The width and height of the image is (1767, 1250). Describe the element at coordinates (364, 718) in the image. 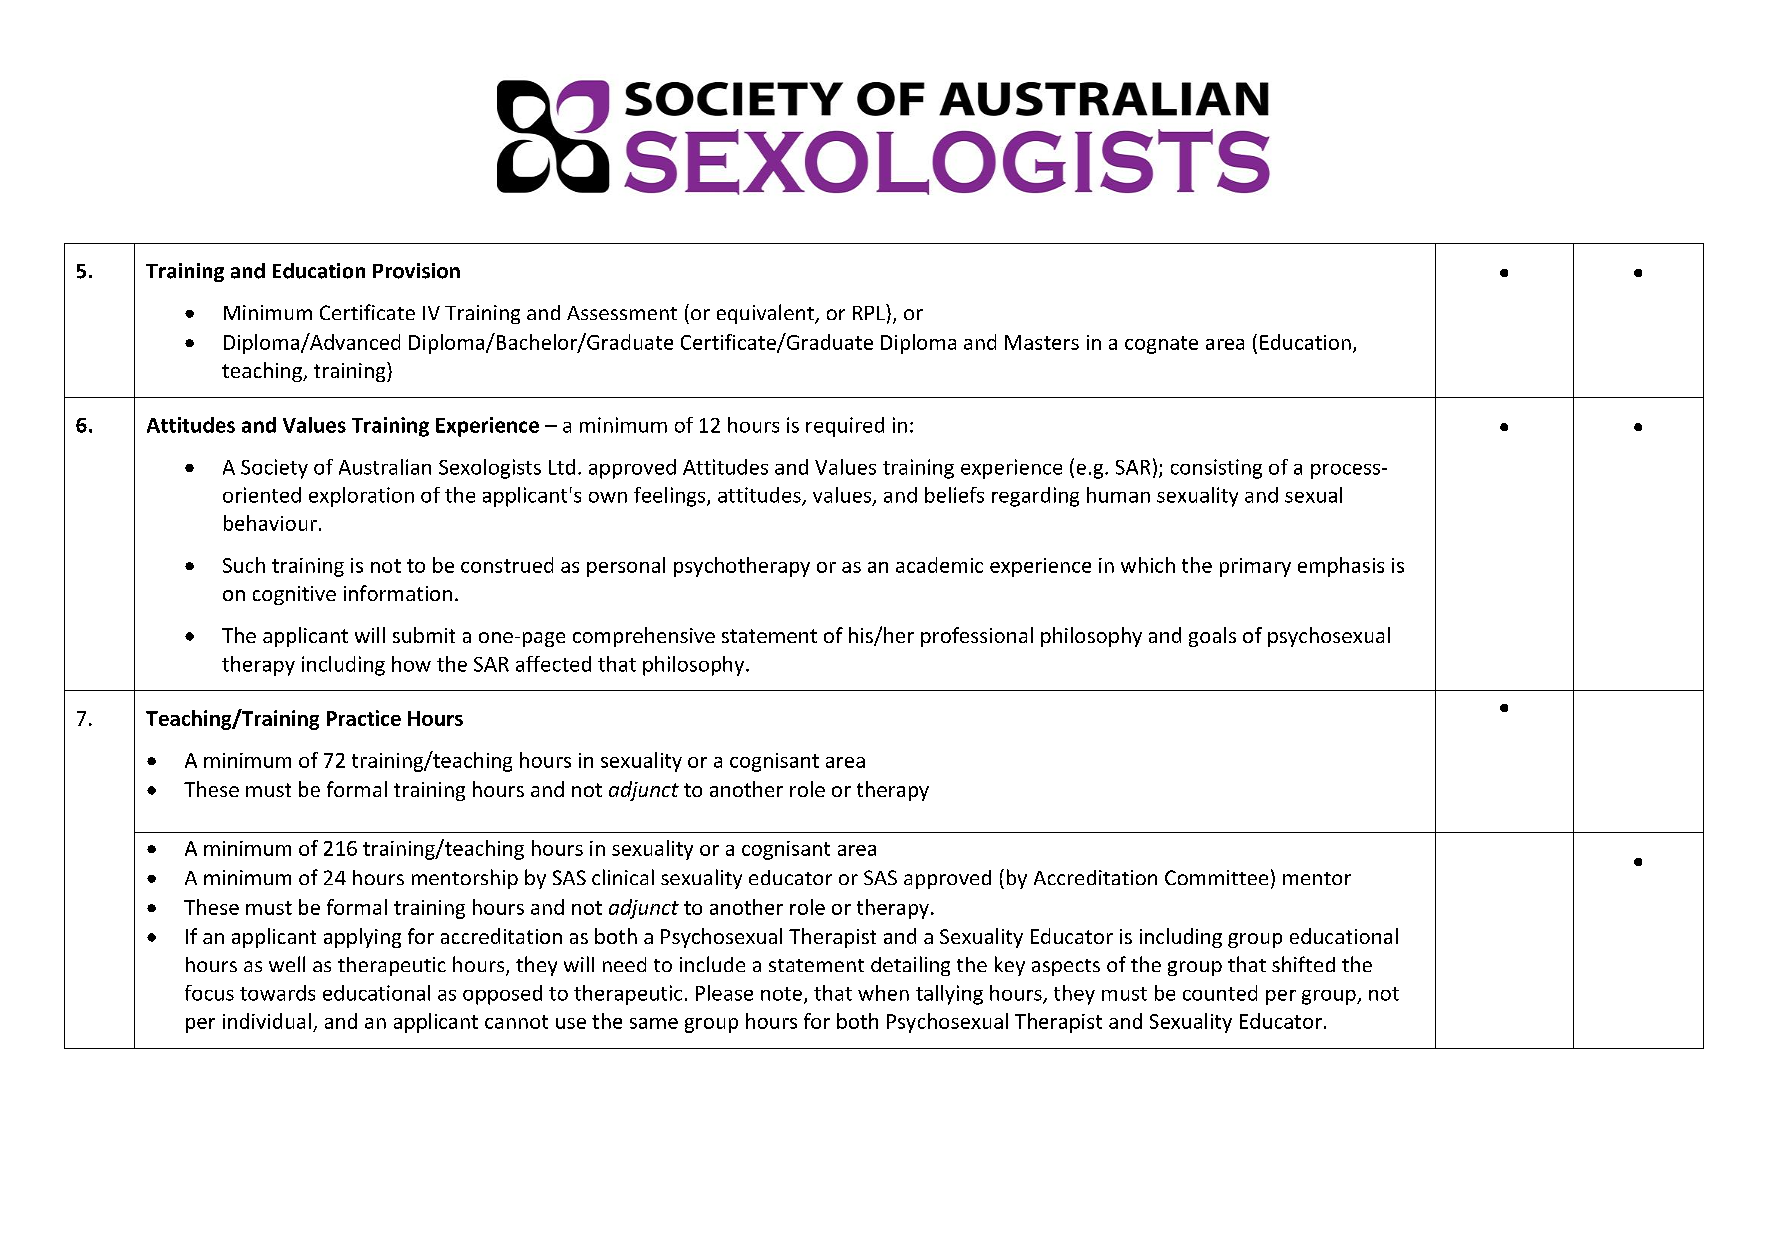

I see `Practice` at that location.
